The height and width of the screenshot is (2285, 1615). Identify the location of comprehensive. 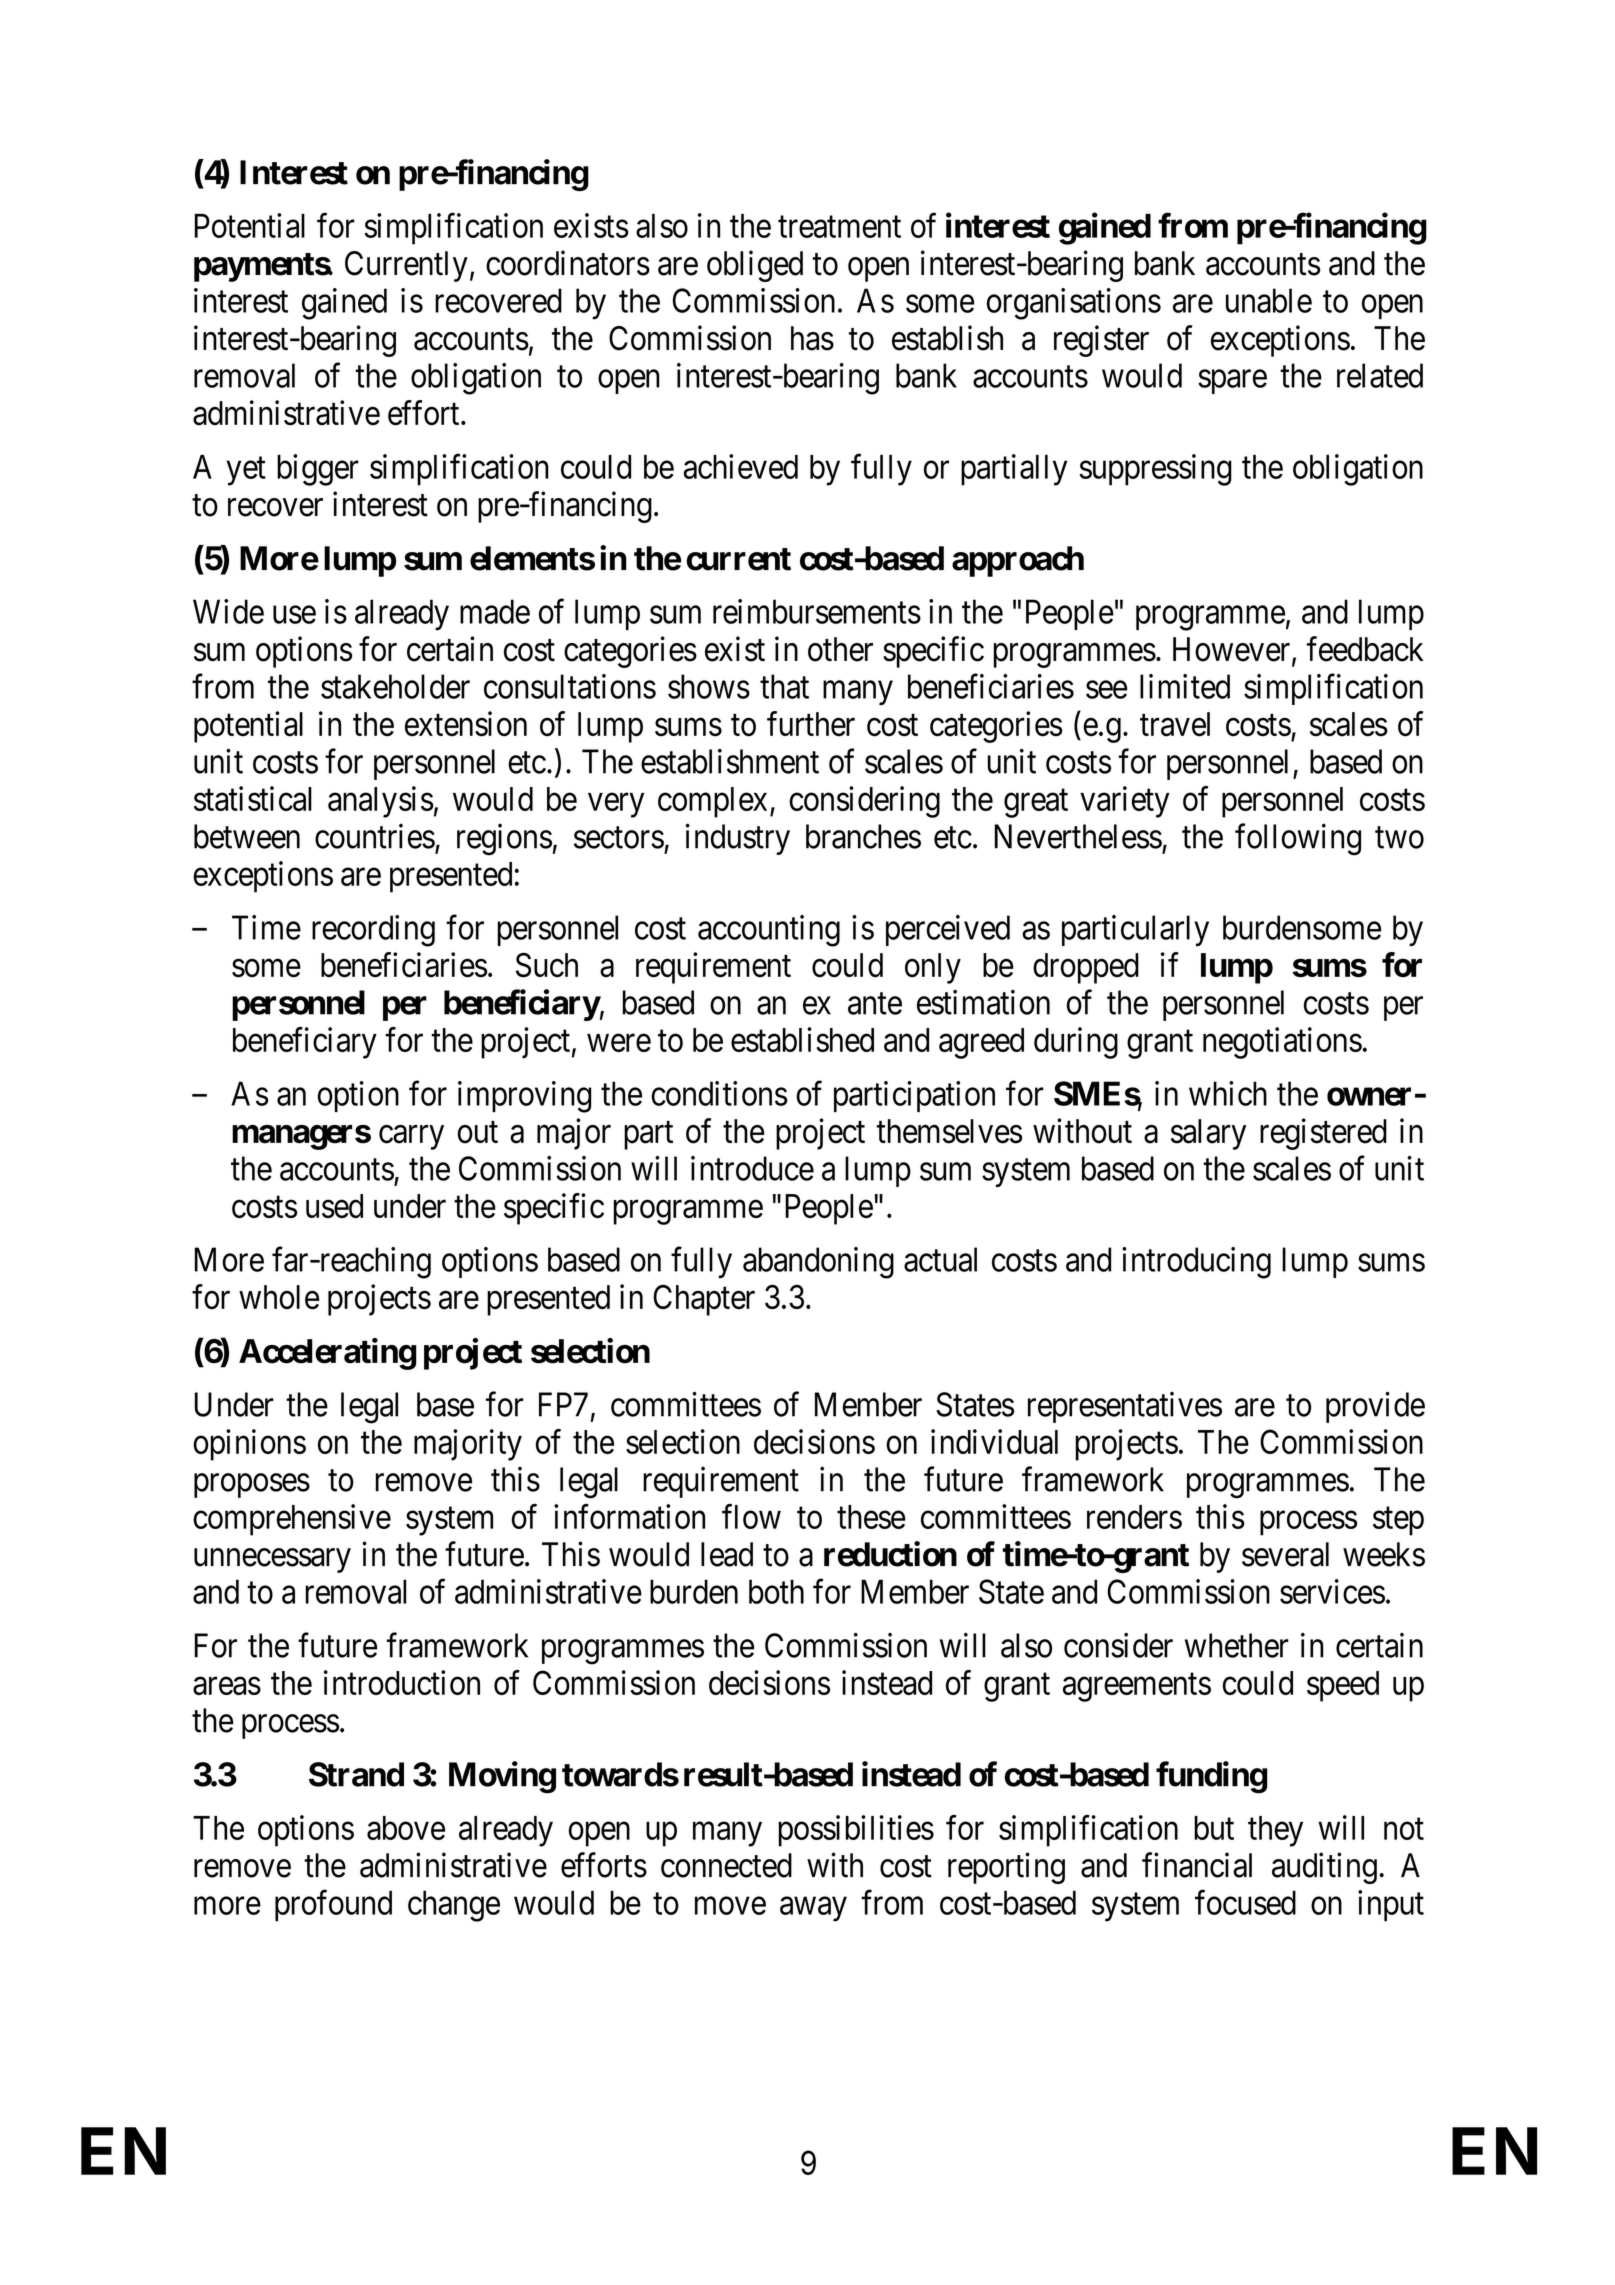
(292, 1520).
